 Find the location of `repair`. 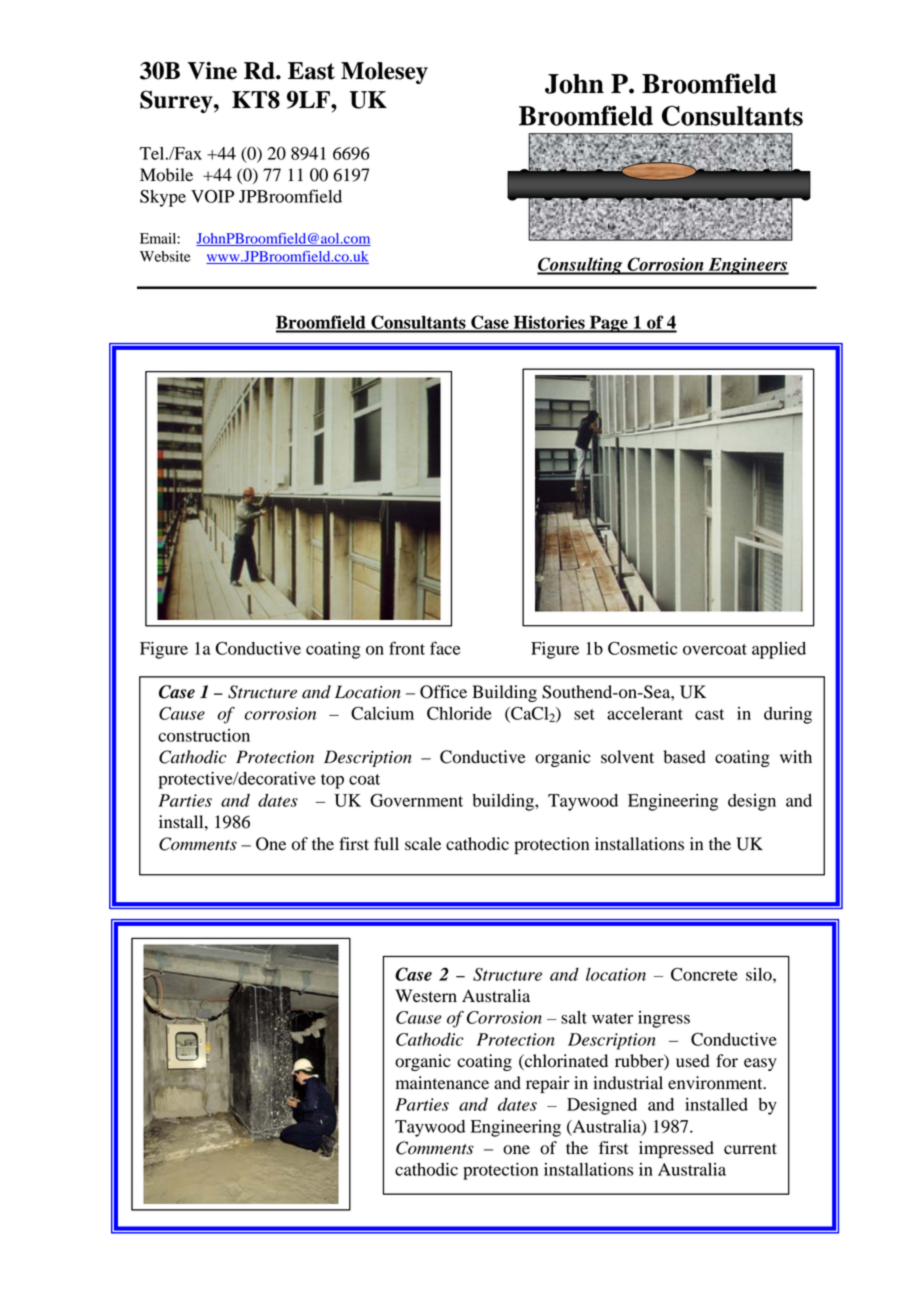

repair is located at coordinates (548, 1084).
